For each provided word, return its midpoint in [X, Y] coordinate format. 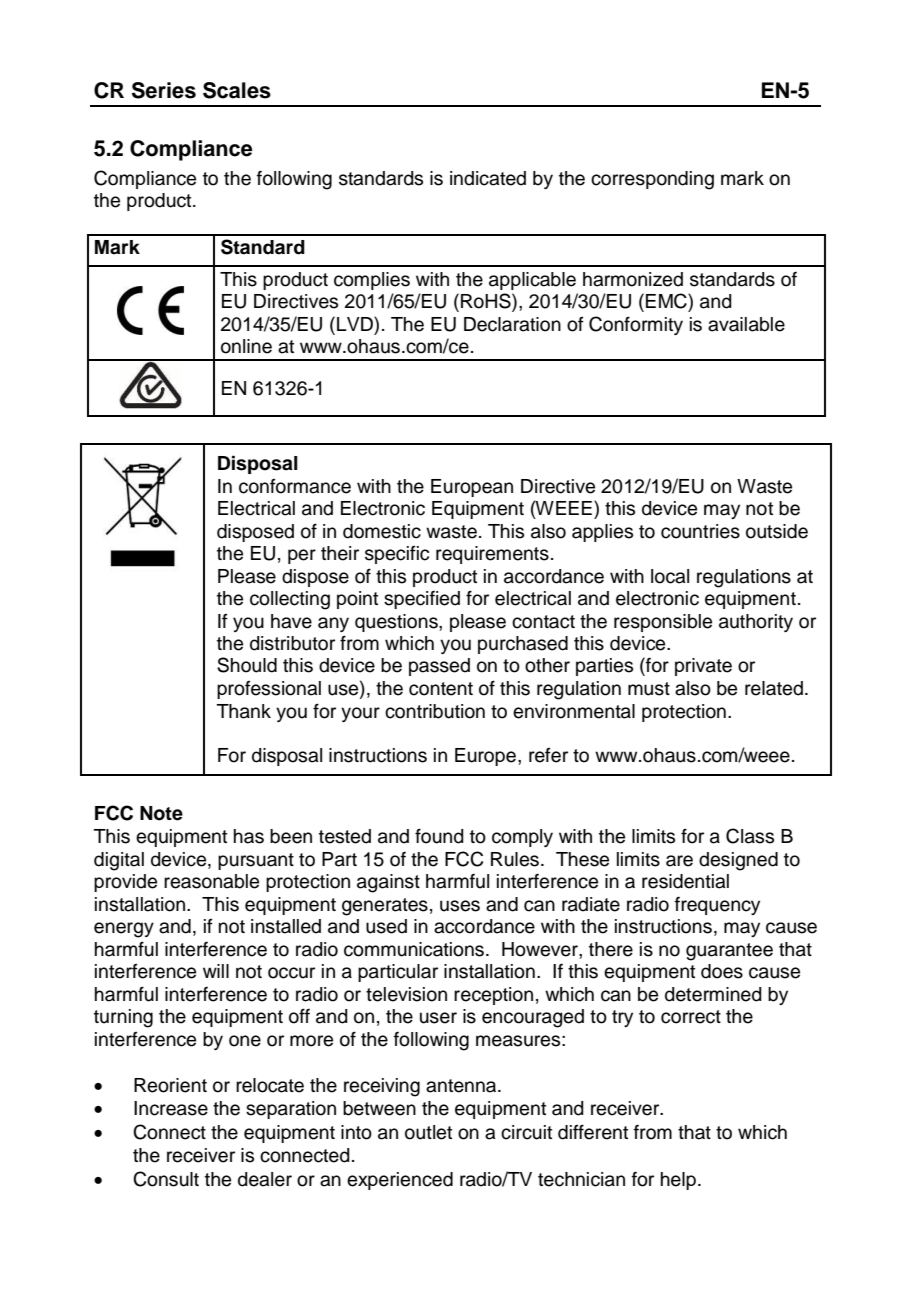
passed [439, 667]
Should [247, 665]
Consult [166, 1179]
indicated [488, 178]
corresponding [652, 180]
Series [164, 90]
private [703, 667]
